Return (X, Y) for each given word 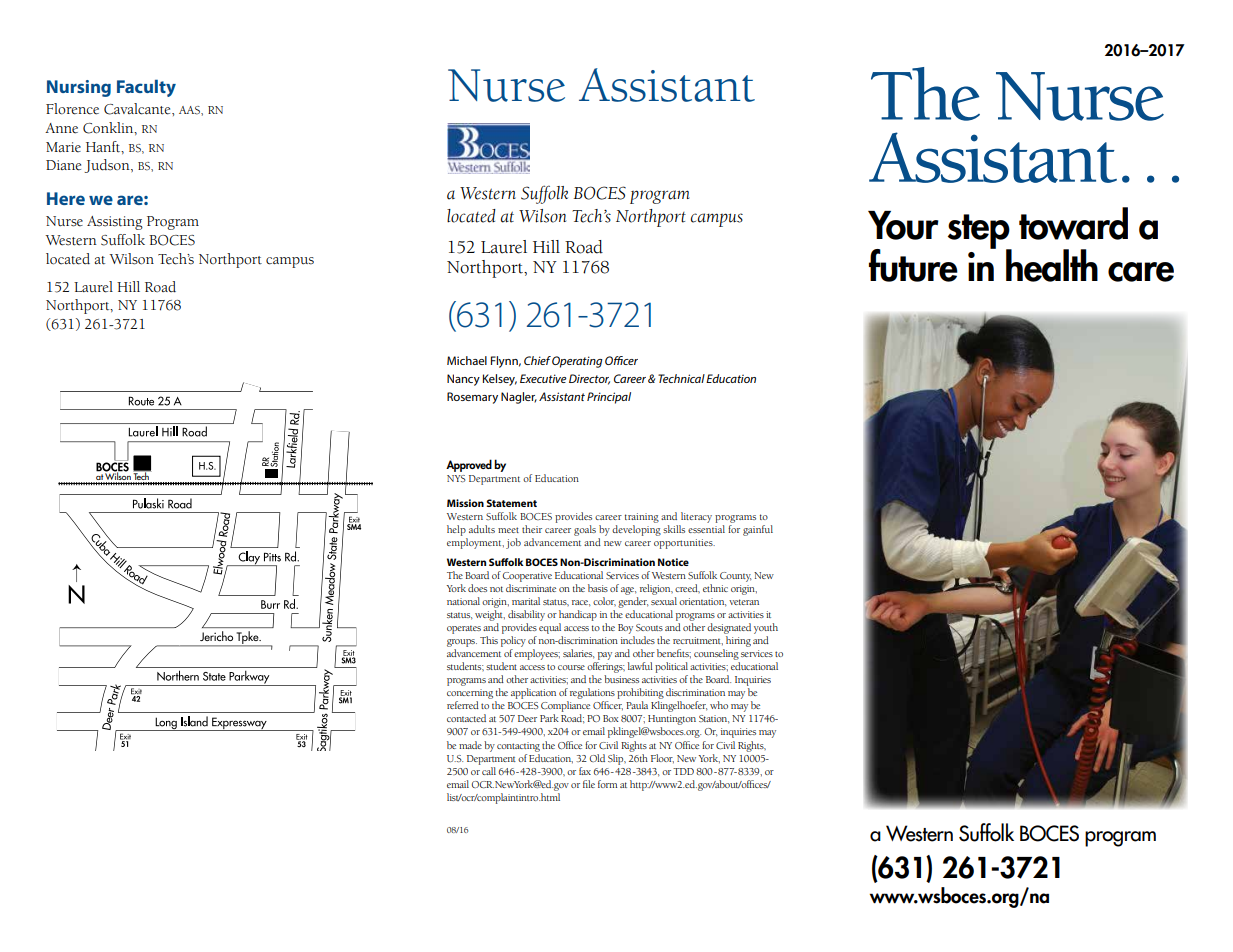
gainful (758, 530)
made (470, 745)
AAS (190, 110)
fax (585, 771)
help (456, 530)
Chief (537, 360)
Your (903, 225)
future (913, 265)
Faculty (146, 88)
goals (585, 530)
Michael (467, 360)
